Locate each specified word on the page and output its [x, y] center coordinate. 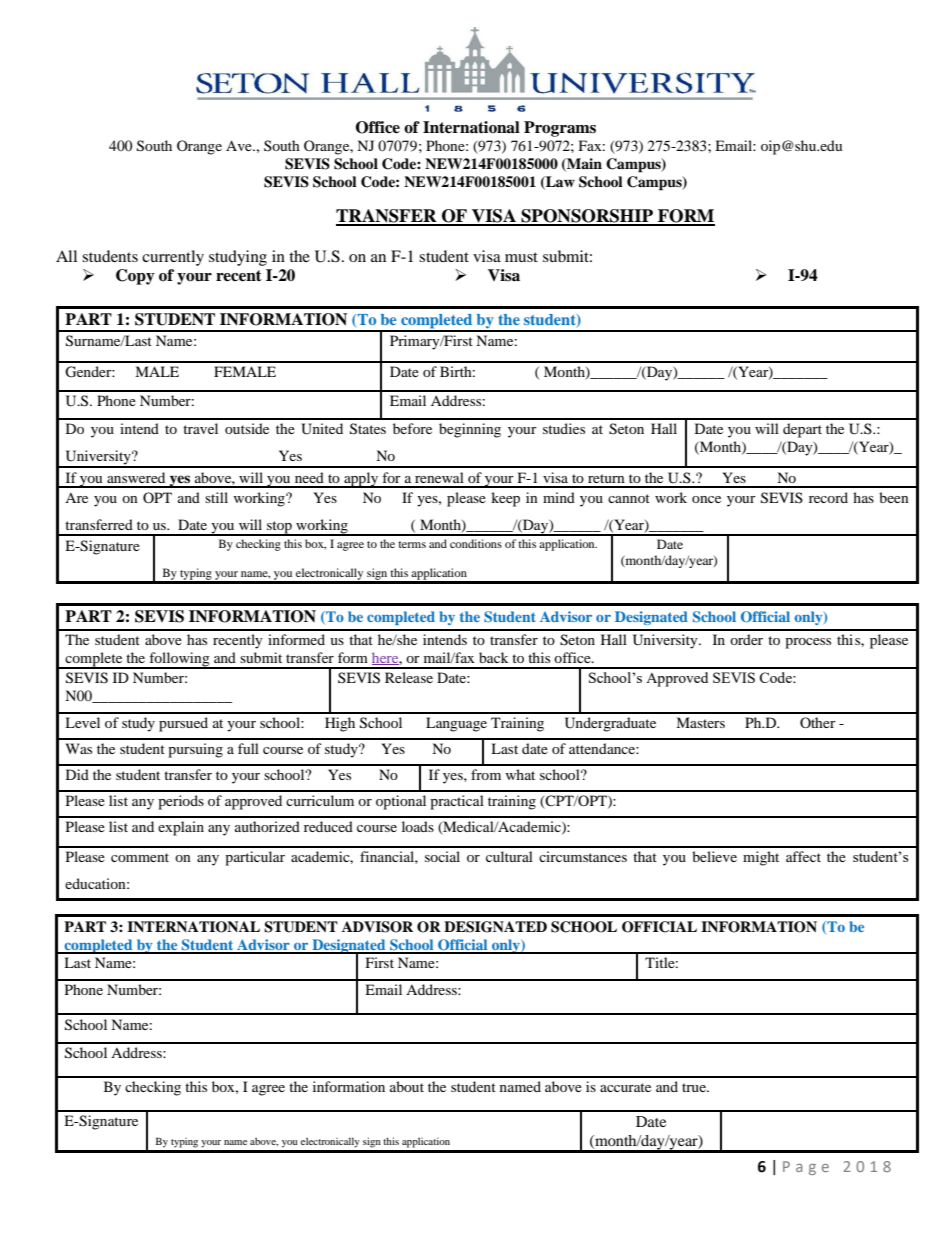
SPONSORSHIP [587, 217]
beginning [470, 430]
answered [136, 477]
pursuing [195, 750]
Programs [560, 129]
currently [173, 258]
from [486, 774]
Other [818, 722]
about [407, 1086]
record [828, 497]
